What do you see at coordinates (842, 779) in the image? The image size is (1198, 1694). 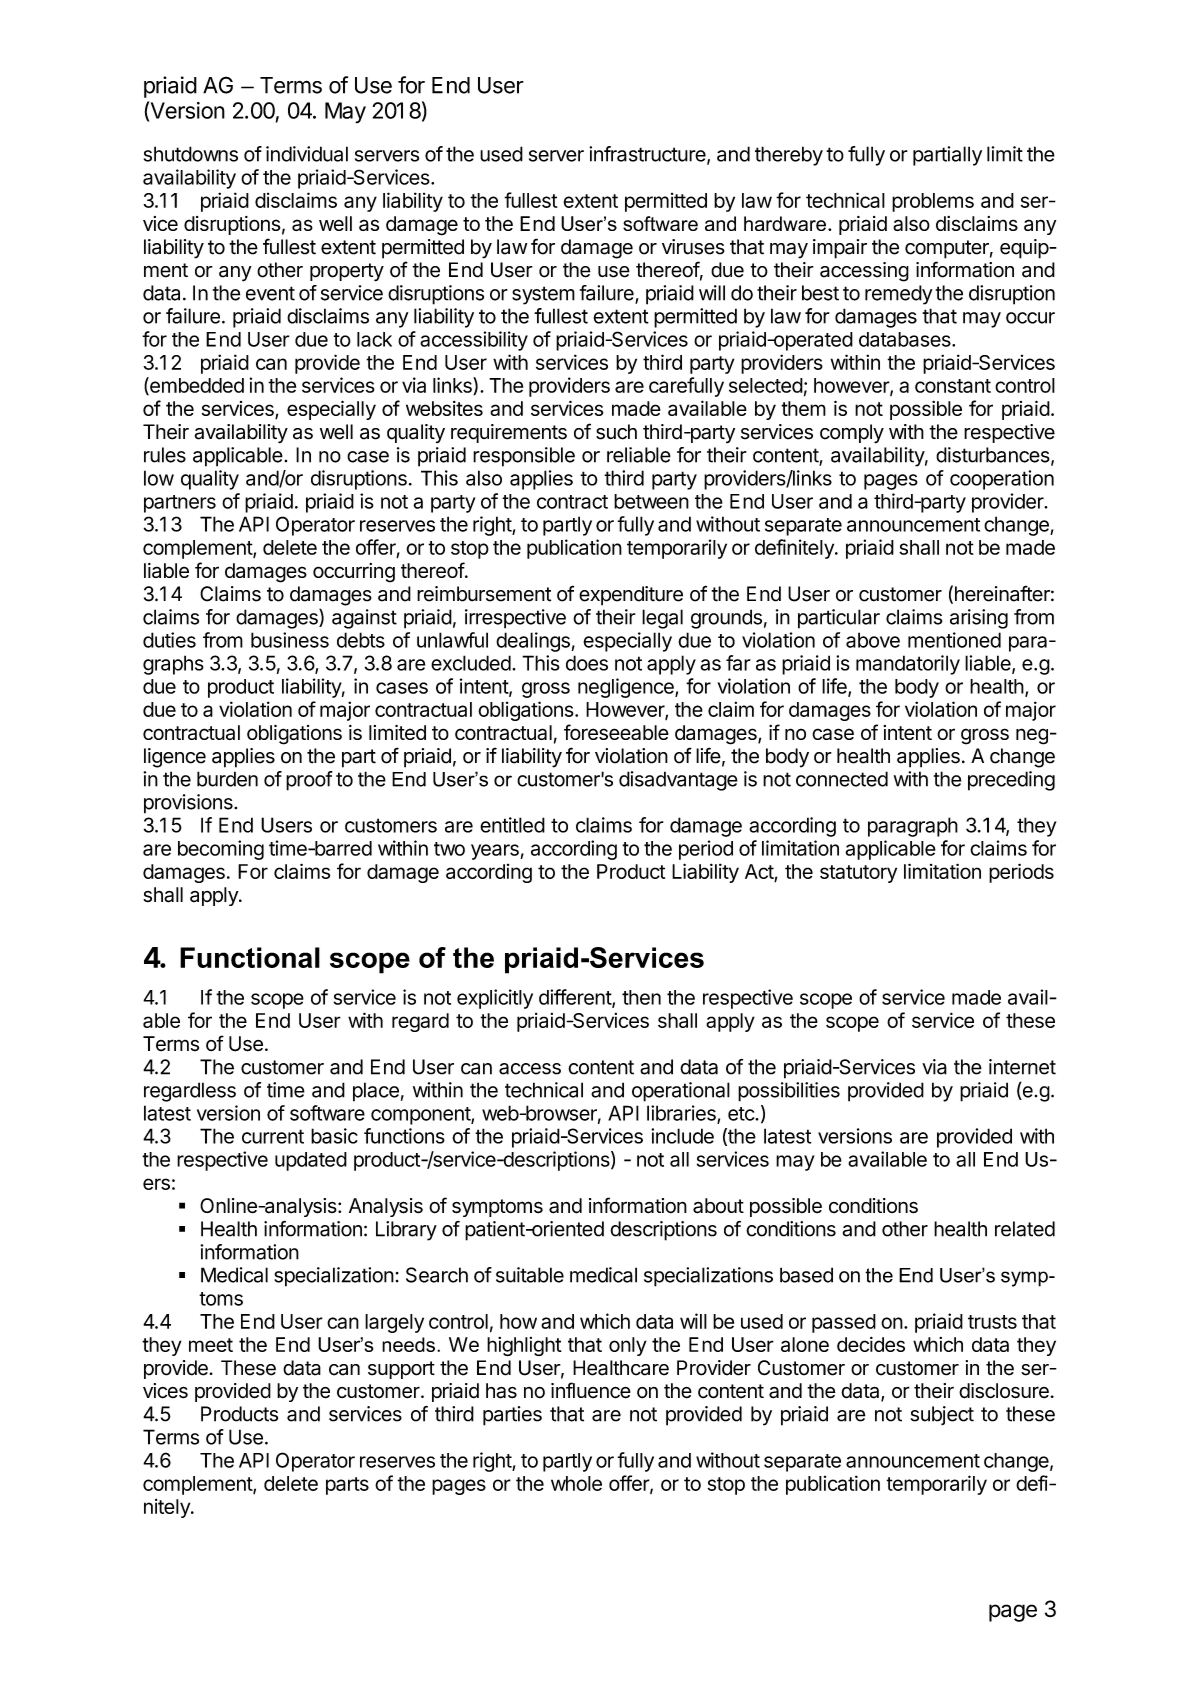 I see `connected` at bounding box center [842, 779].
